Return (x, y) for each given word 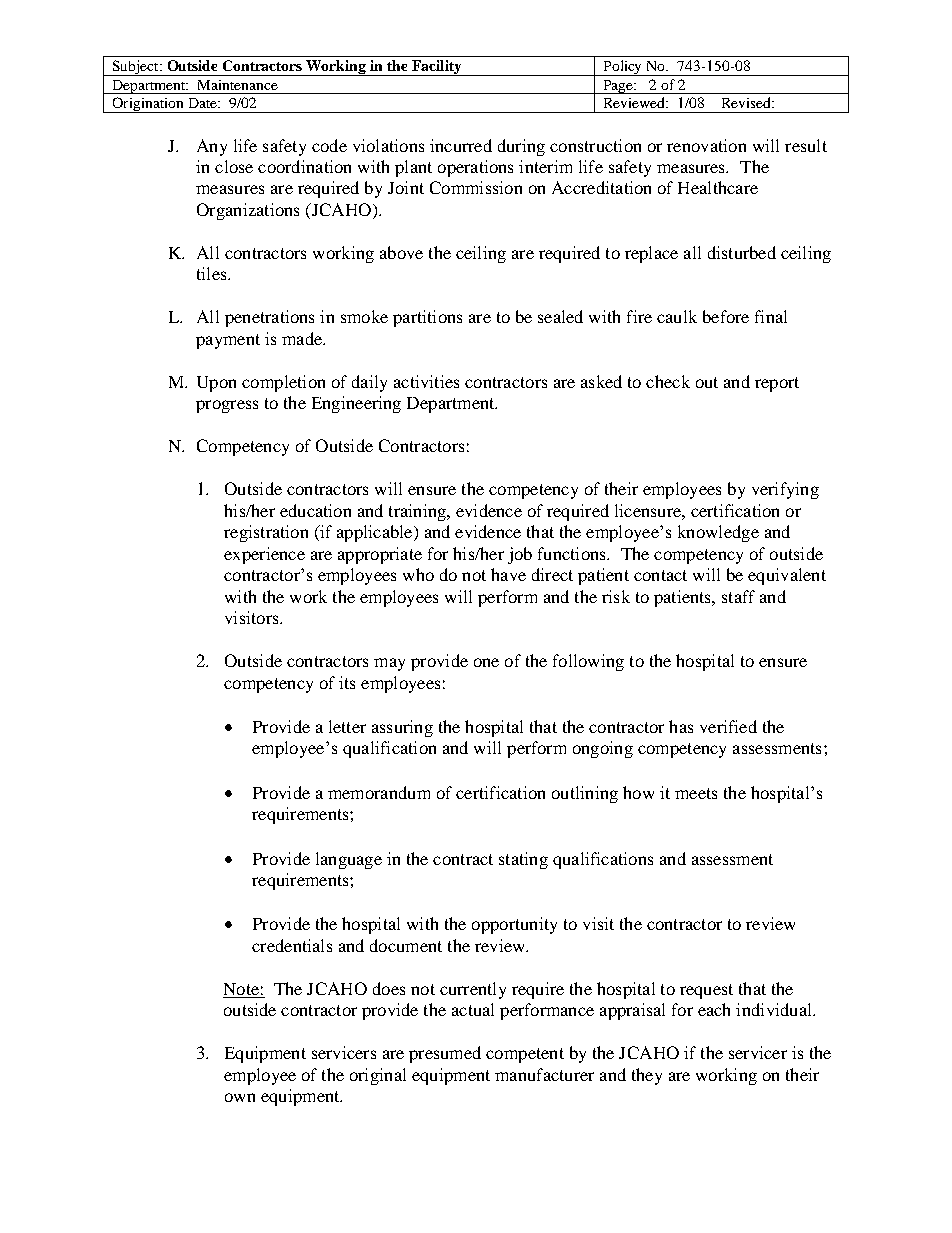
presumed (445, 1054)
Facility (437, 68)
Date (204, 103)
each (714, 1009)
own (240, 1097)
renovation (706, 145)
